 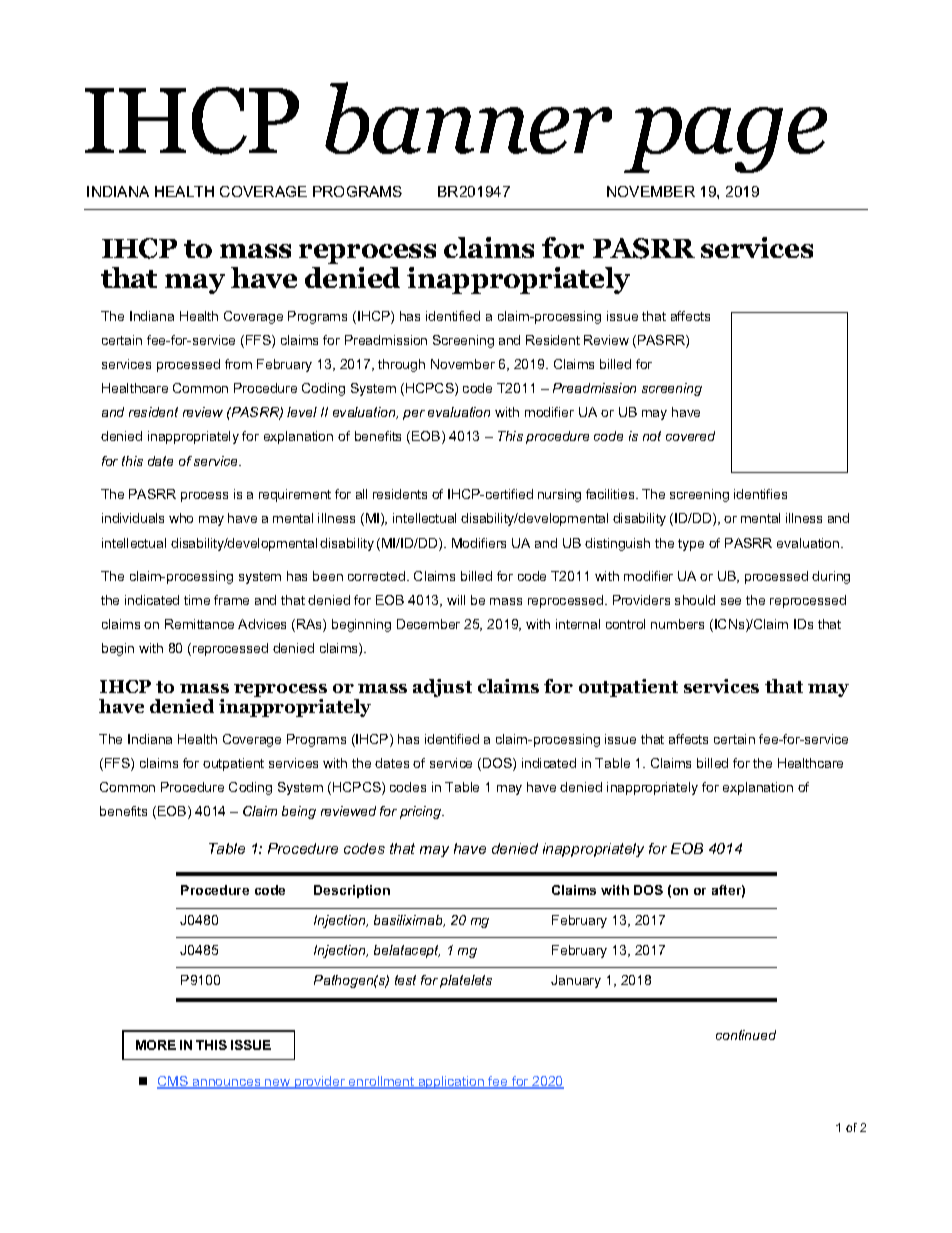 What do you see at coordinates (559, 495) in the screenshot?
I see `nursing` at bounding box center [559, 495].
